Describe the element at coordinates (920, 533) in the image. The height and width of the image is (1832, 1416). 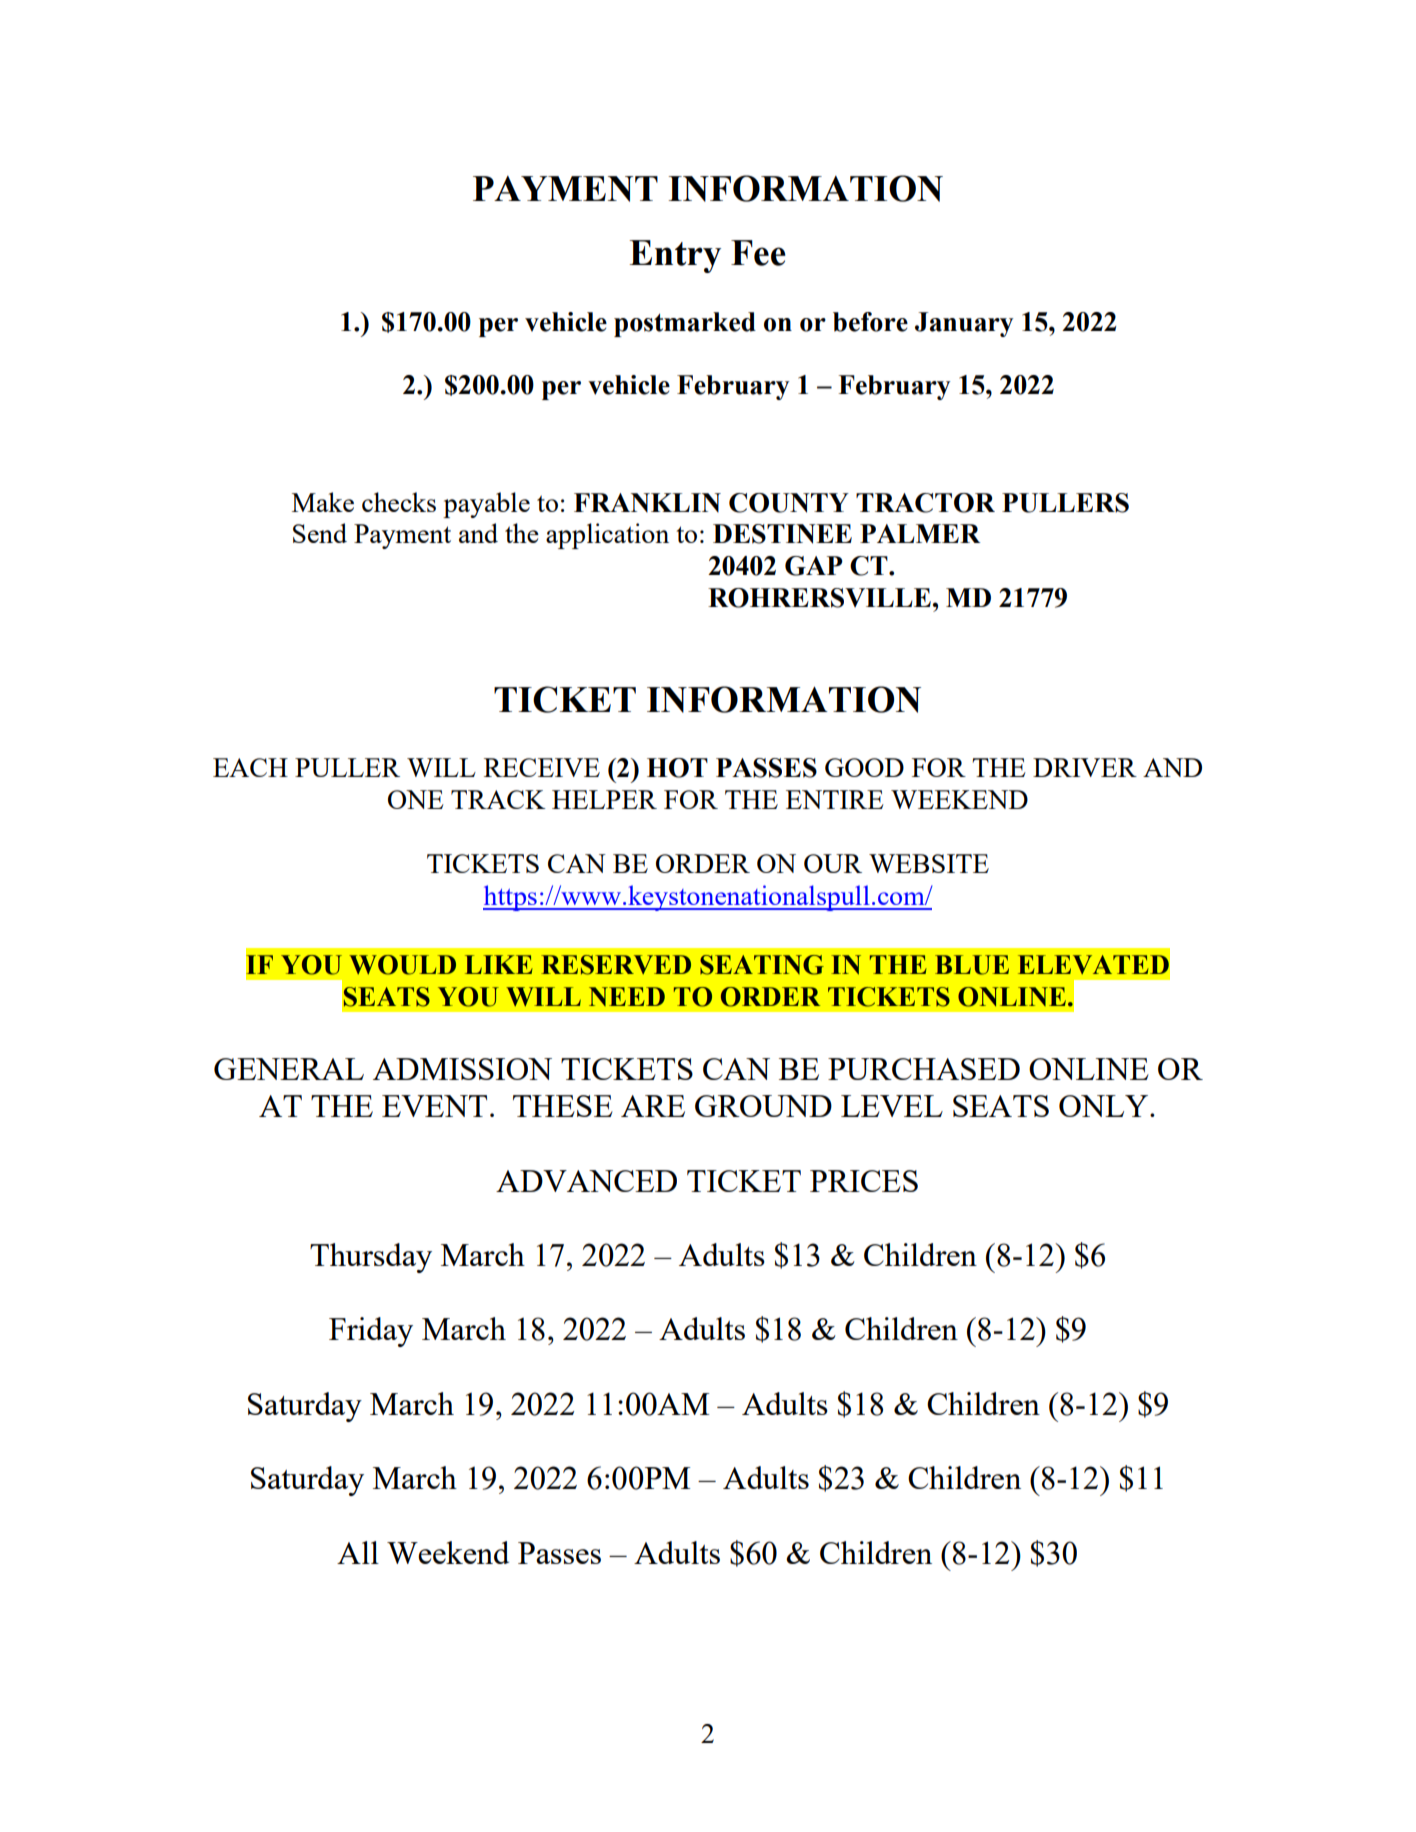
I see `PALMER` at that location.
